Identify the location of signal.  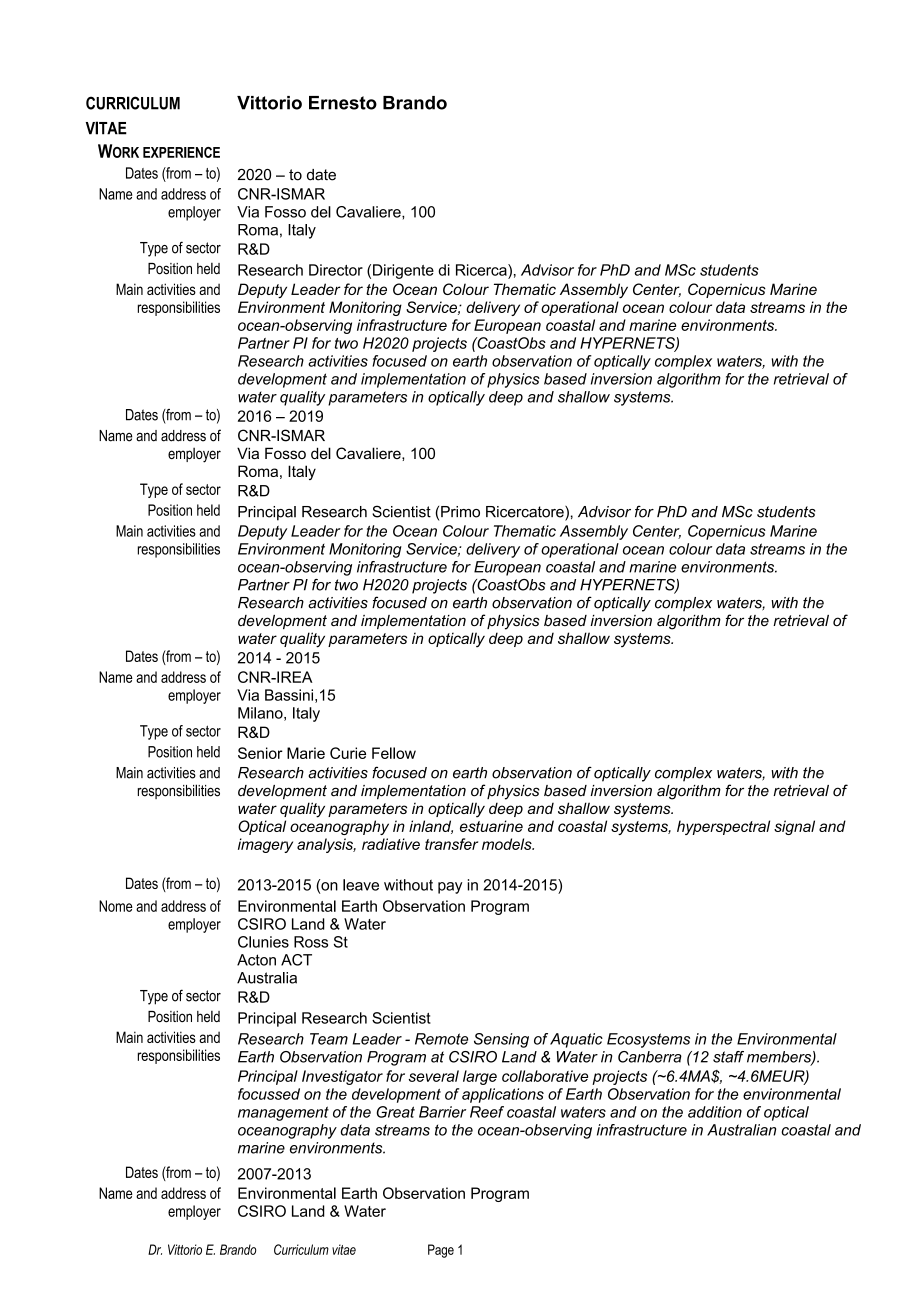
(794, 827).
